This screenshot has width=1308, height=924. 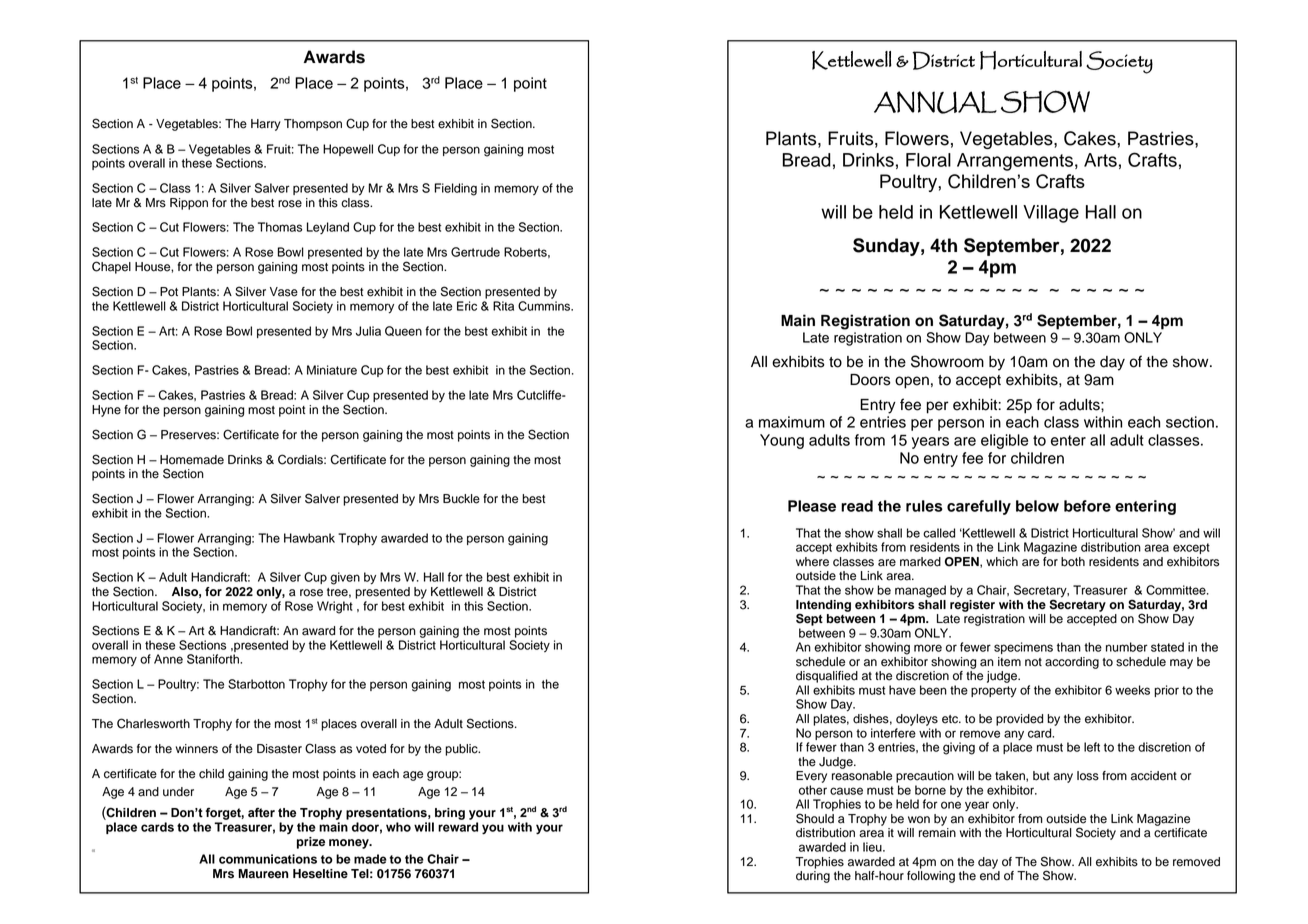 I want to click on Arts, so click(x=1100, y=160).
